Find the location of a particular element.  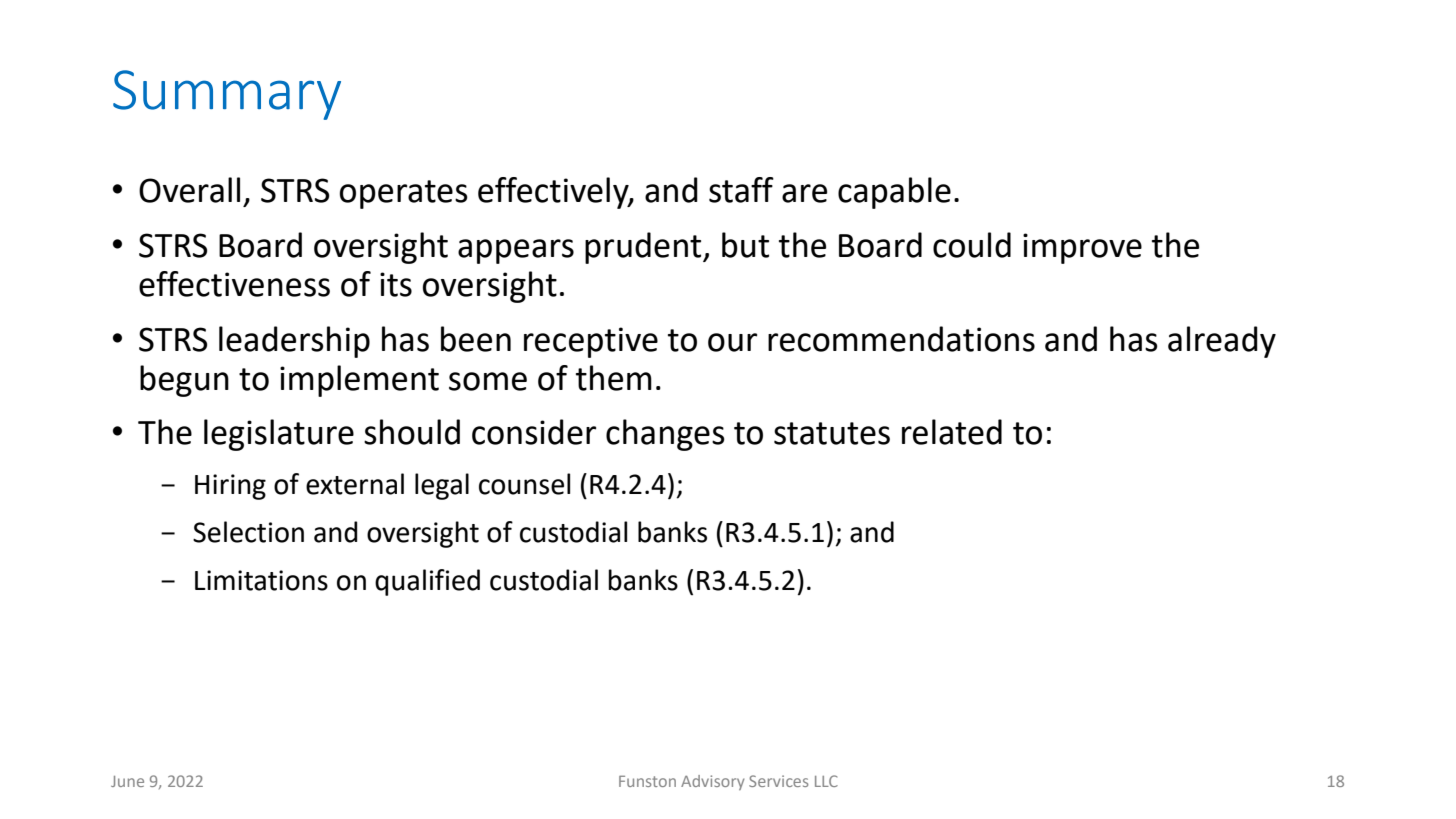

qualified is located at coordinates (427, 582).
